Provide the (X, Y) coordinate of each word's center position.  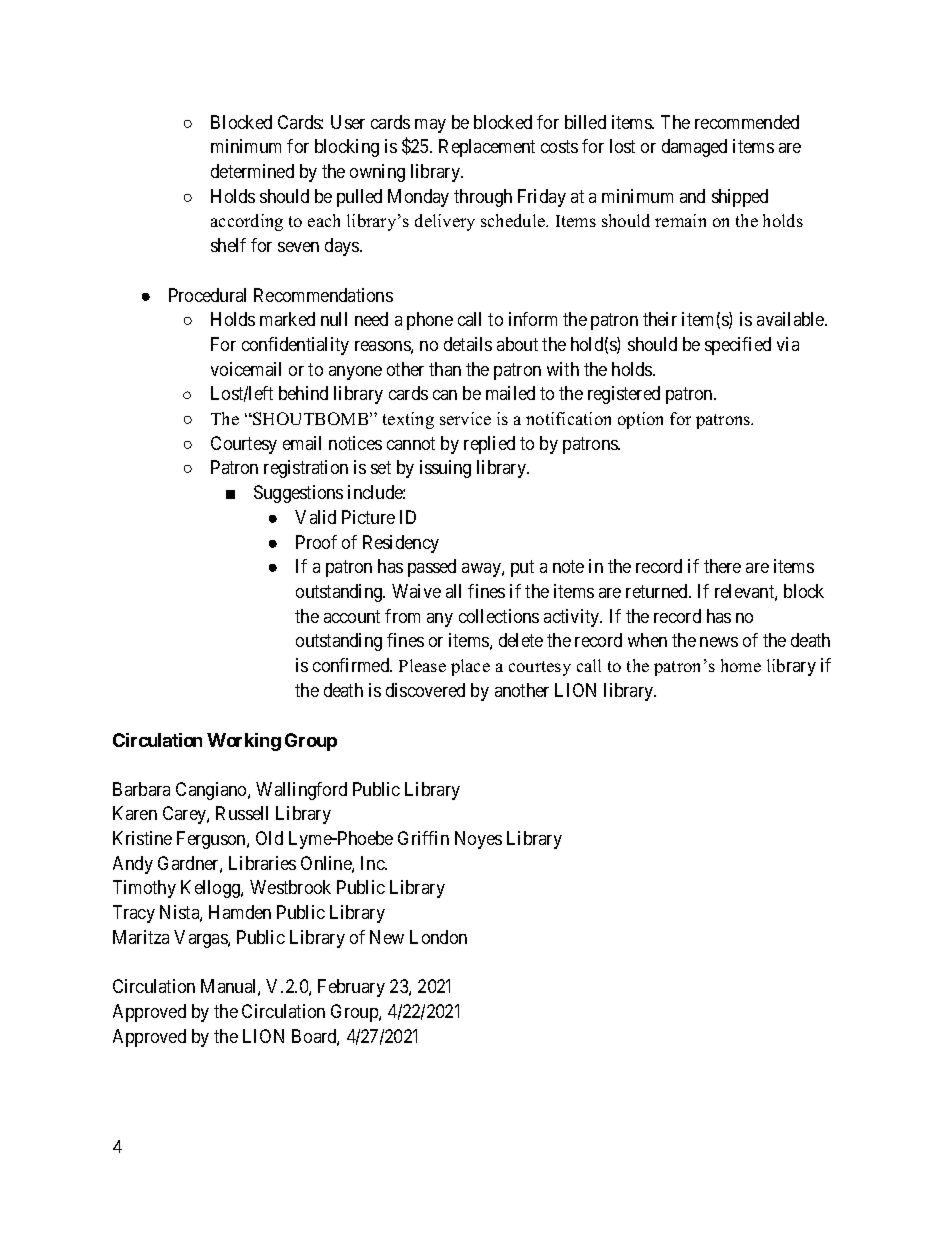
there (722, 566)
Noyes (478, 840)
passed (432, 568)
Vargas (201, 939)
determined (252, 171)
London (438, 937)
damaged (694, 148)
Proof (316, 542)
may (430, 126)
